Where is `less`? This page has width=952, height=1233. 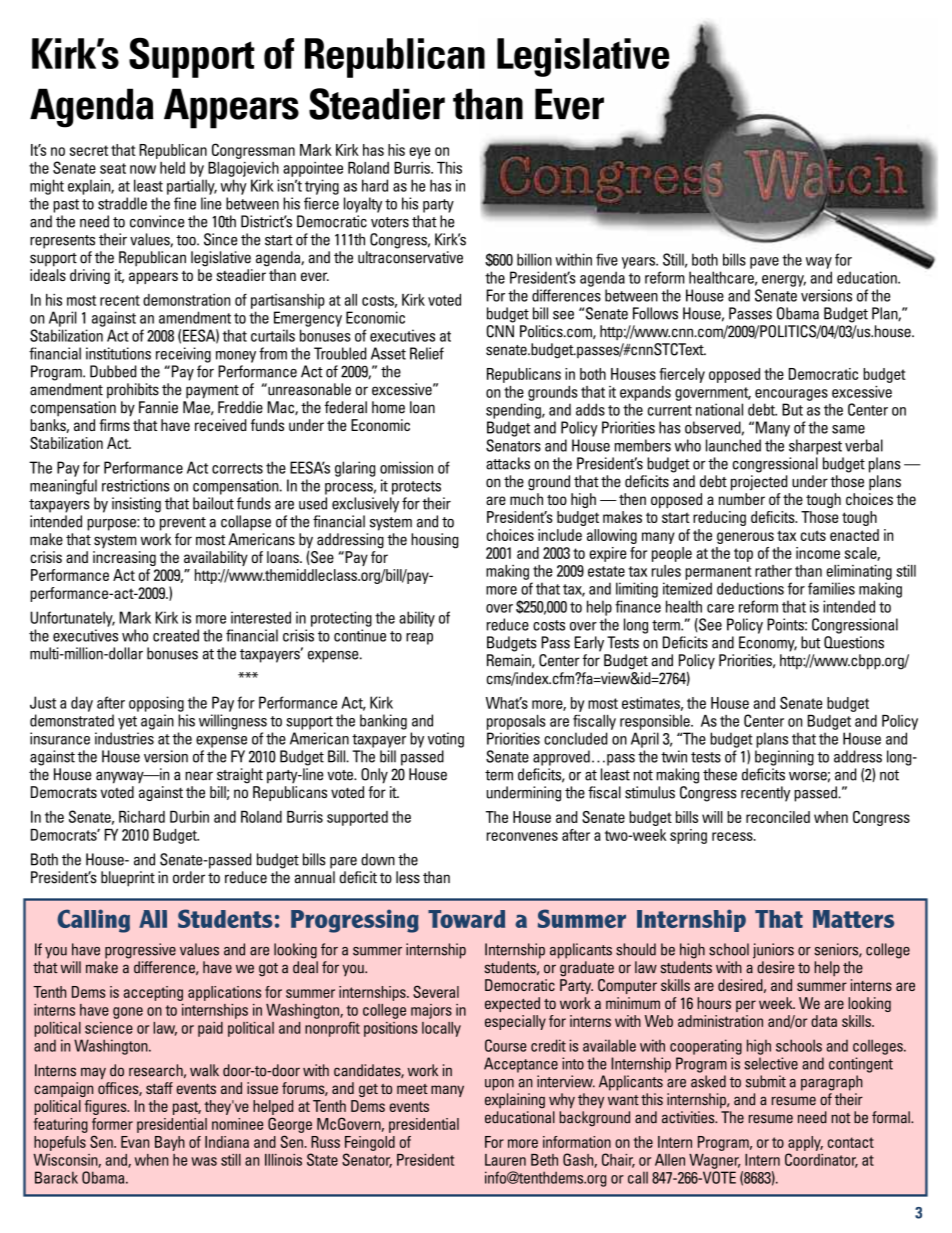 less is located at coordinates (408, 877).
